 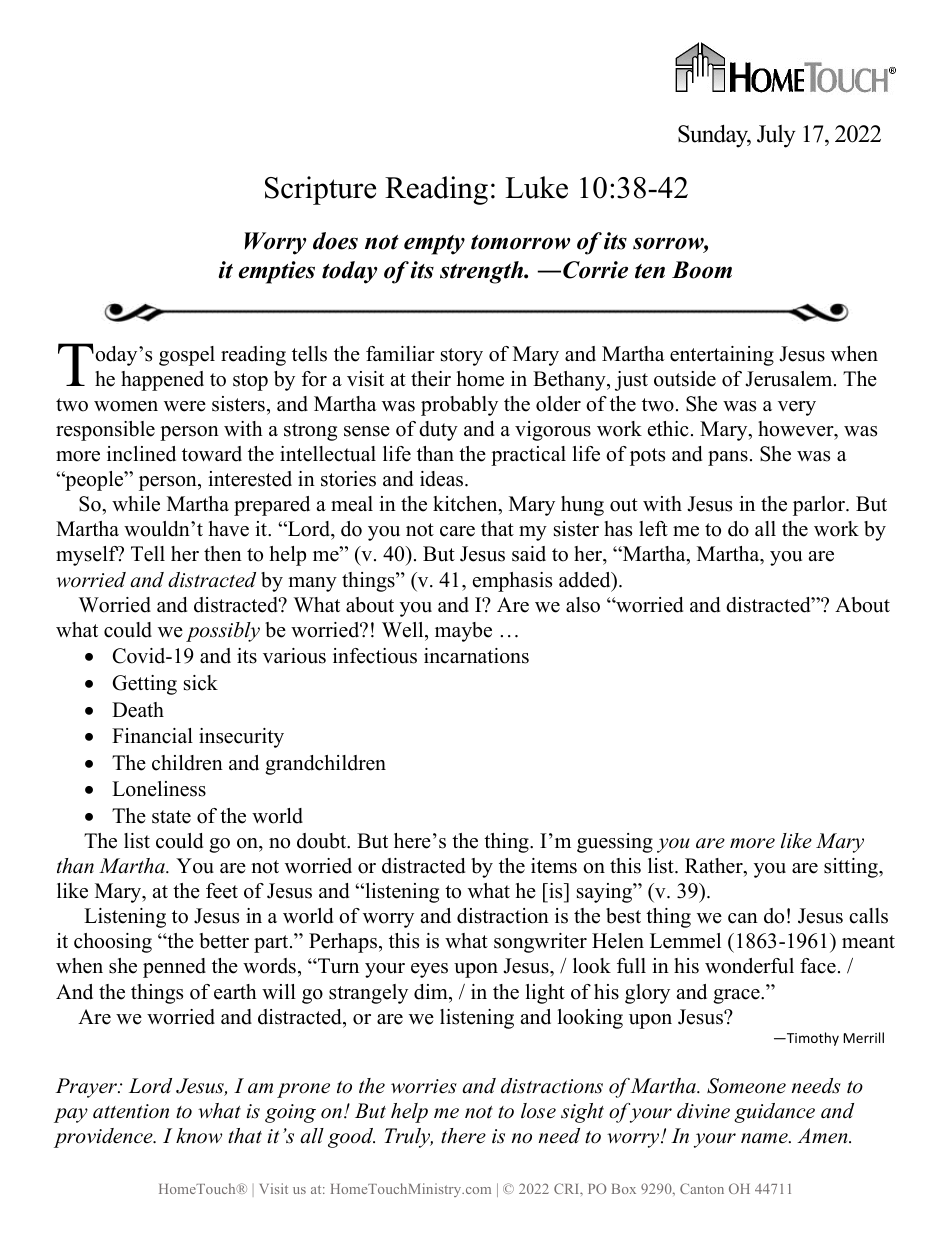 I want to click on Boom, so click(x=702, y=270).
